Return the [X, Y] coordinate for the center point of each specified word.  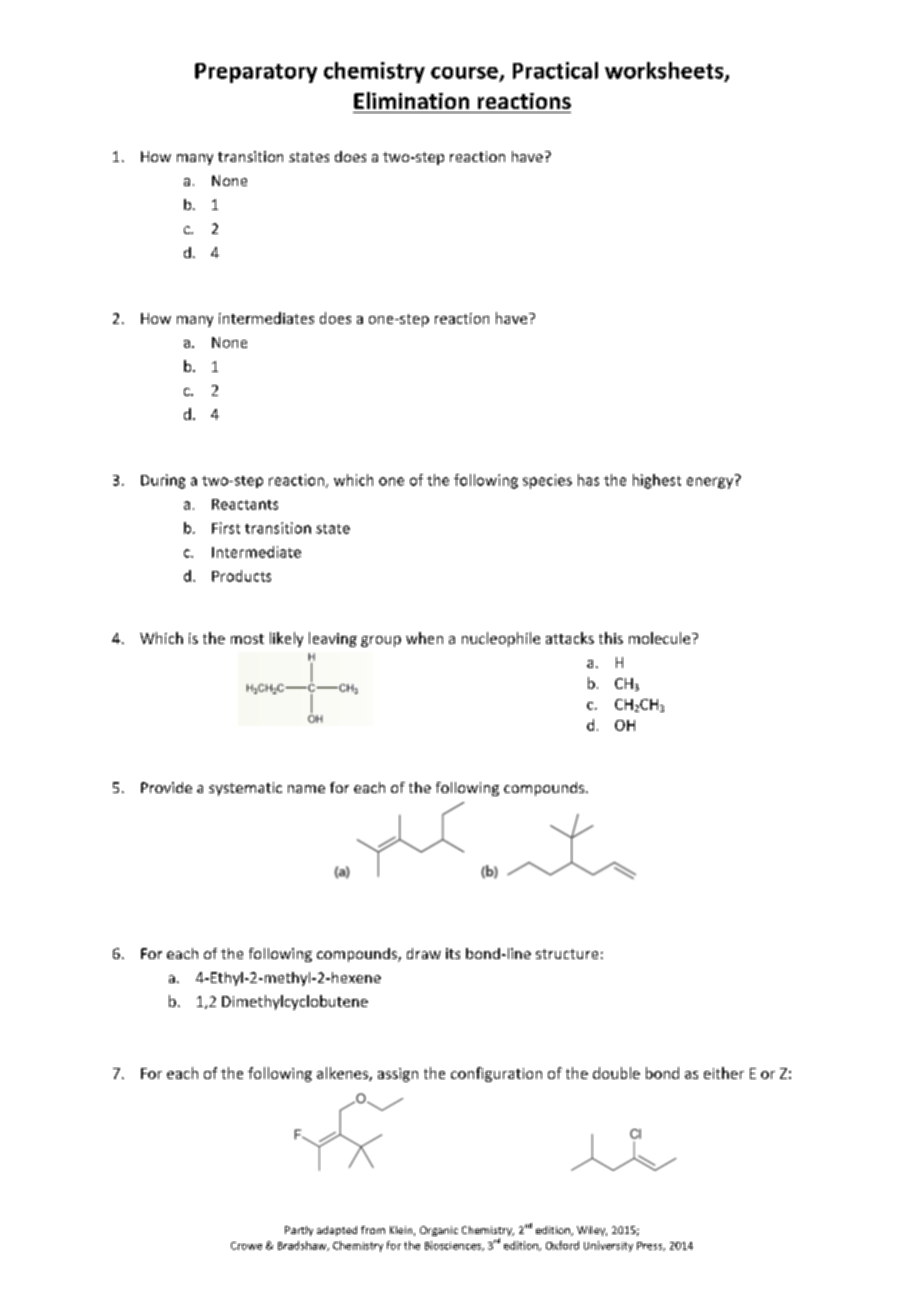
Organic [439, 1231]
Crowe [246, 1246]
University [608, 1246]
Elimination [411, 100]
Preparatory [256, 73]
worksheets [665, 71]
